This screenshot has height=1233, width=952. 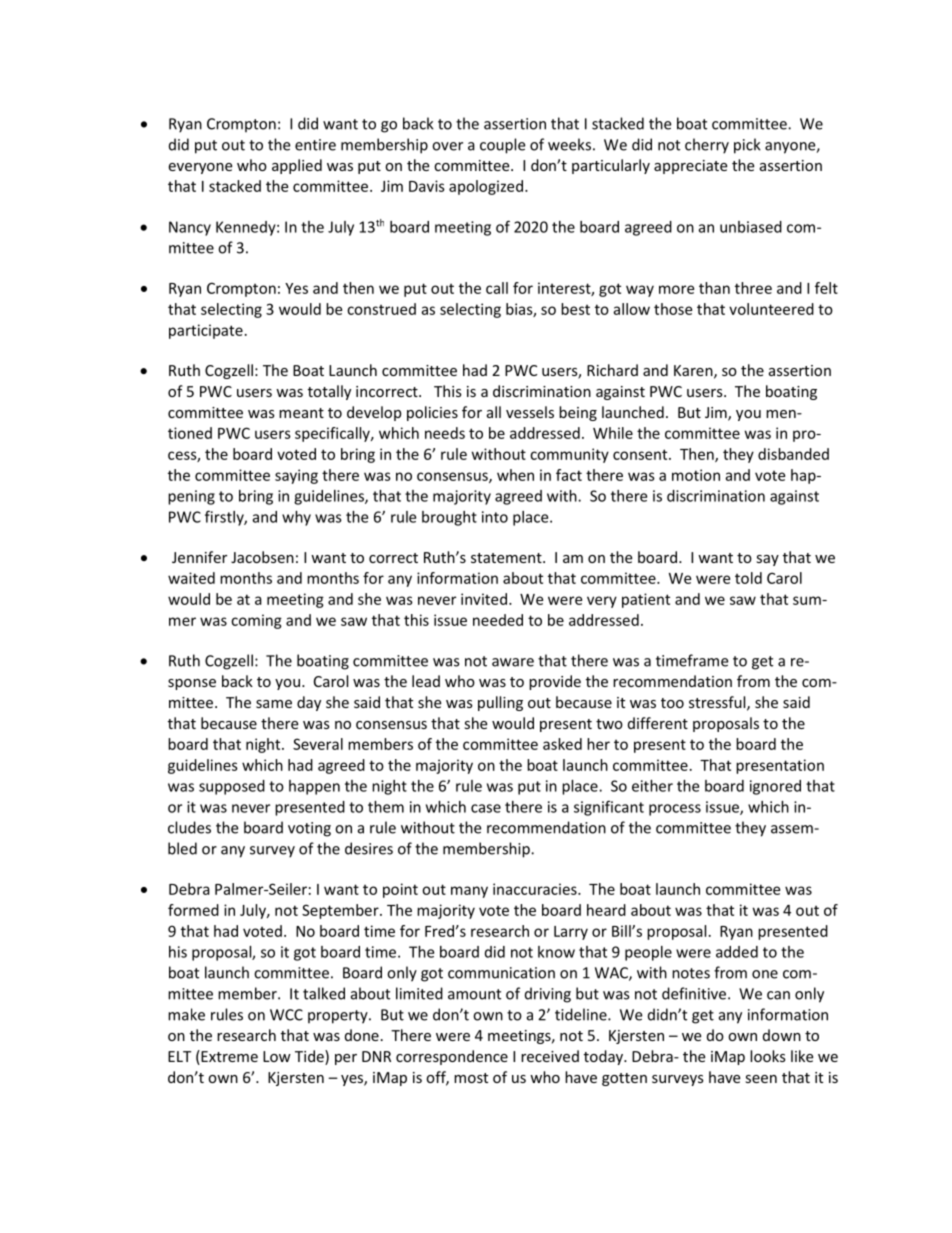 I want to click on looks, so click(x=768, y=1056).
